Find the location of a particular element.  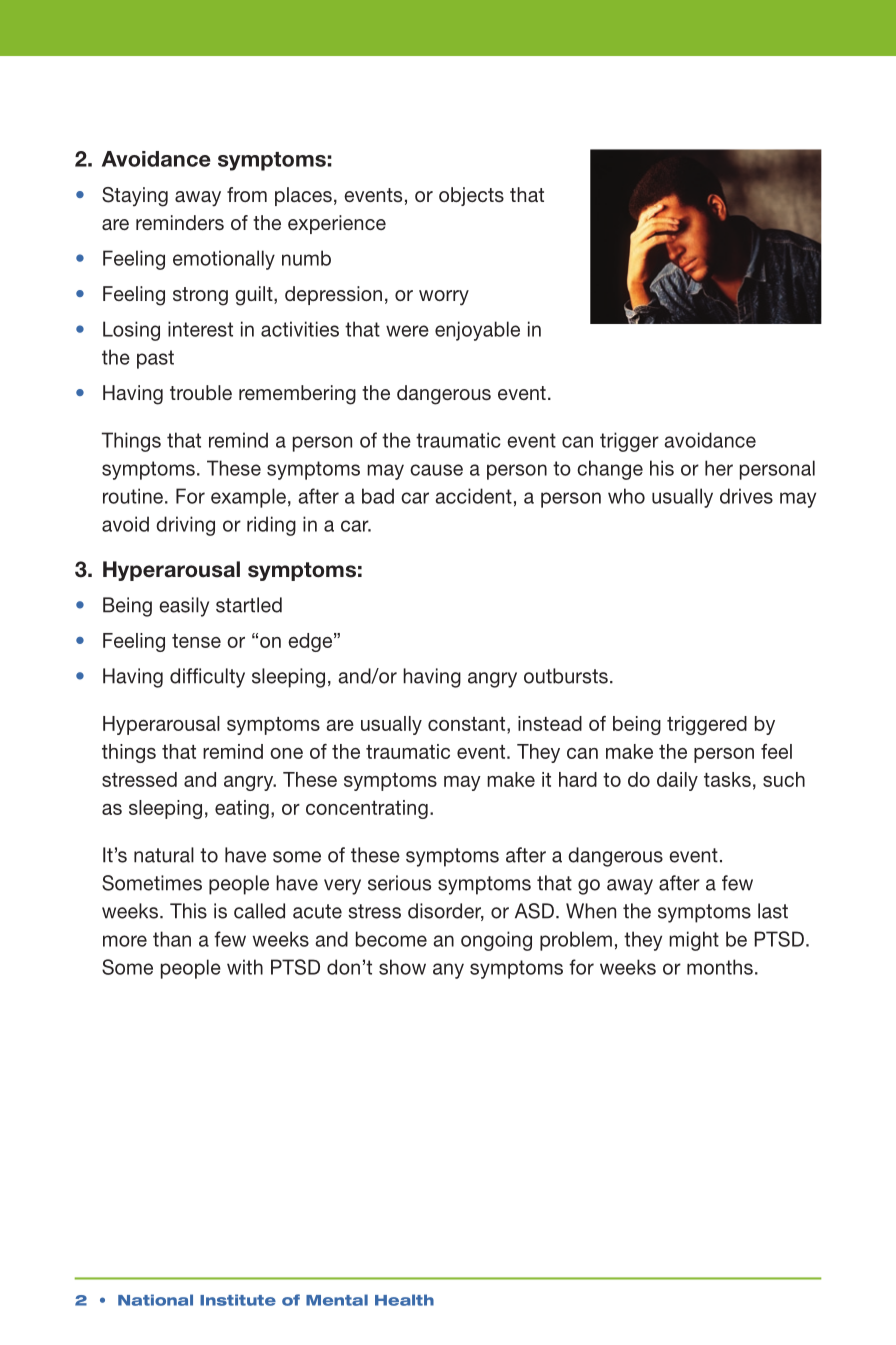

tasks is located at coordinates (727, 779).
